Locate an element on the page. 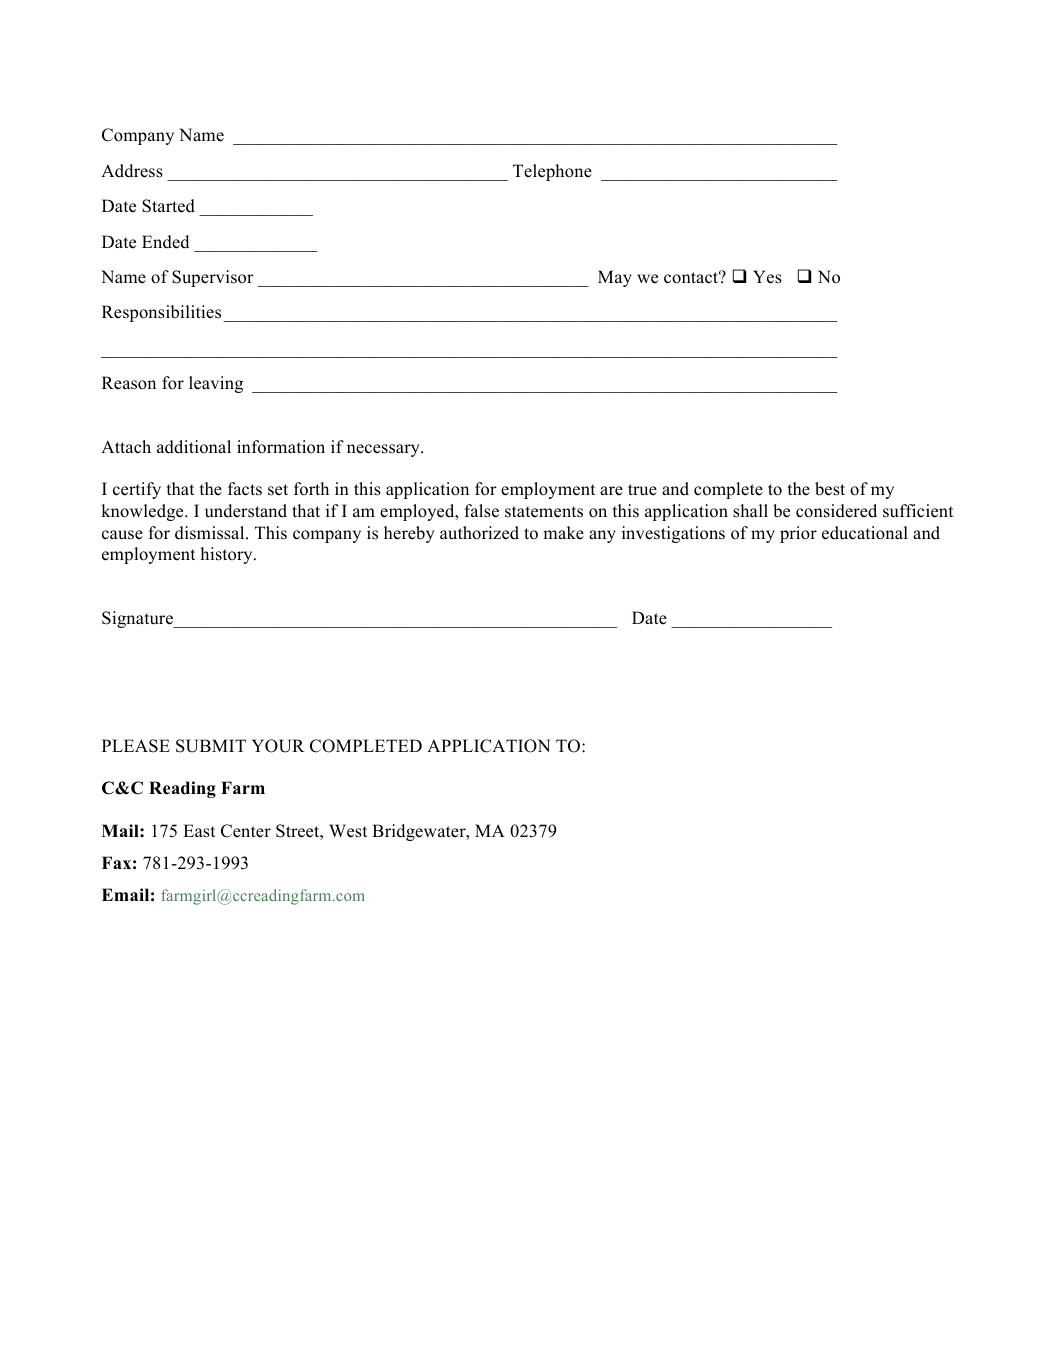  Started is located at coordinates (168, 206).
